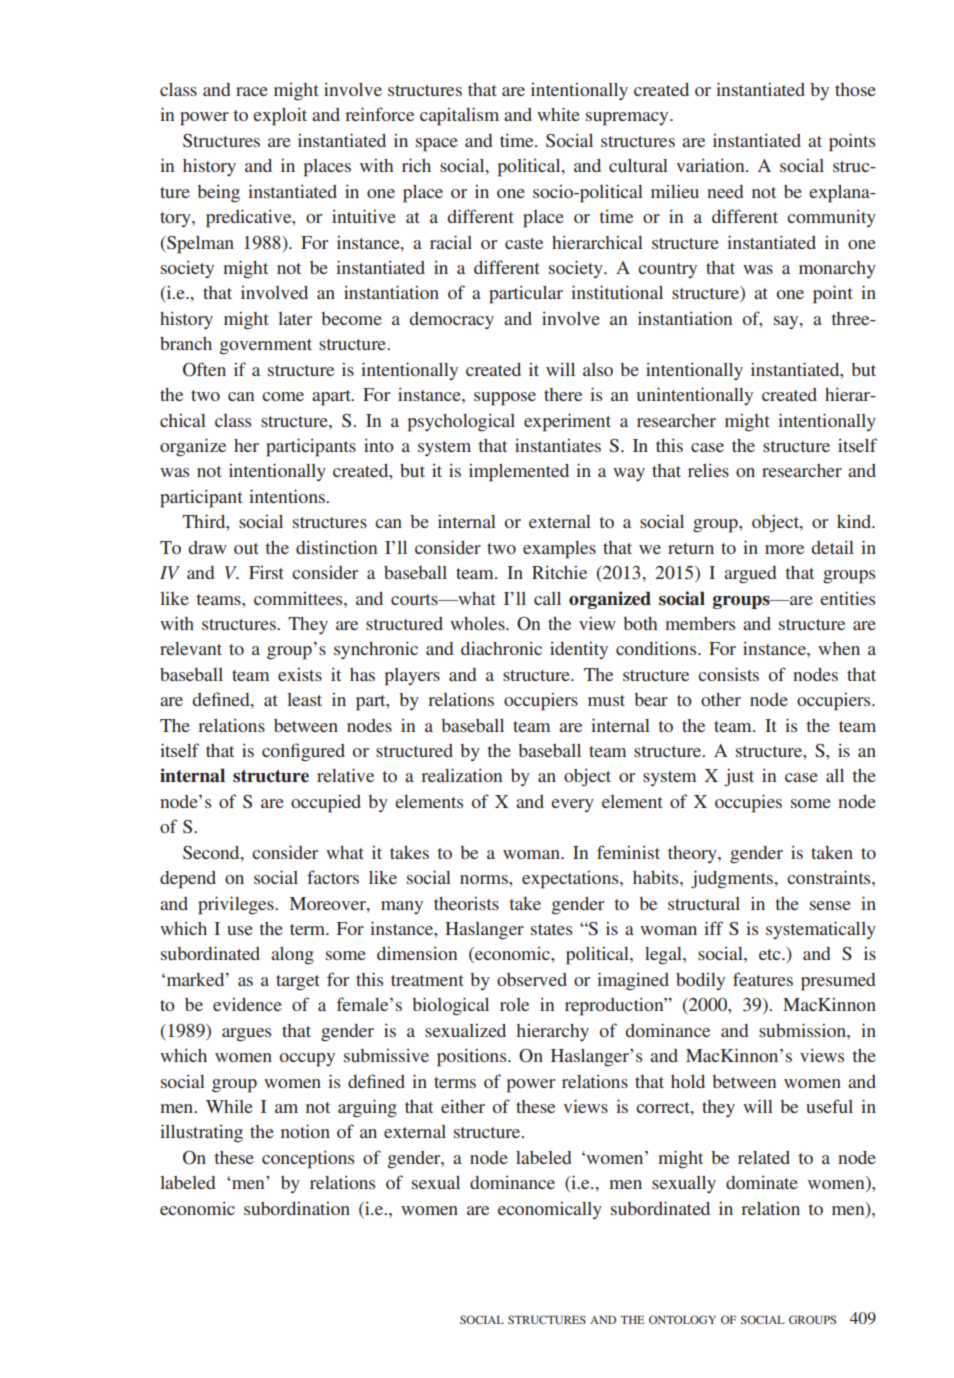 The height and width of the document is (1378, 954). Describe the element at coordinates (237, 905) in the document. I see `privileges` at that location.
